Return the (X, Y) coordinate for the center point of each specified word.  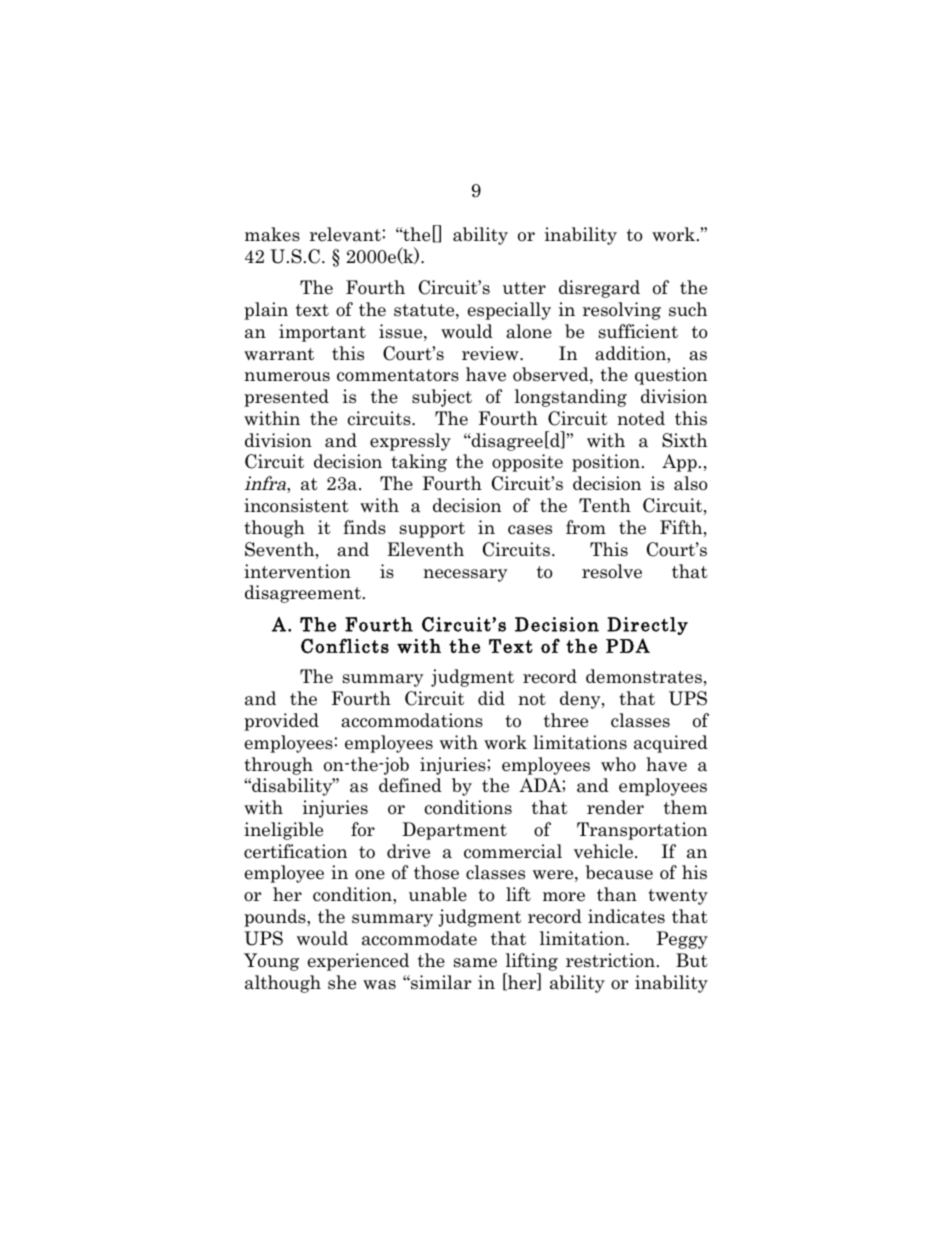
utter (524, 288)
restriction (610, 960)
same (475, 963)
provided (281, 722)
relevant (345, 234)
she (342, 982)
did (491, 698)
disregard (599, 289)
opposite (527, 463)
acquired (671, 744)
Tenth (605, 505)
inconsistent (296, 505)
